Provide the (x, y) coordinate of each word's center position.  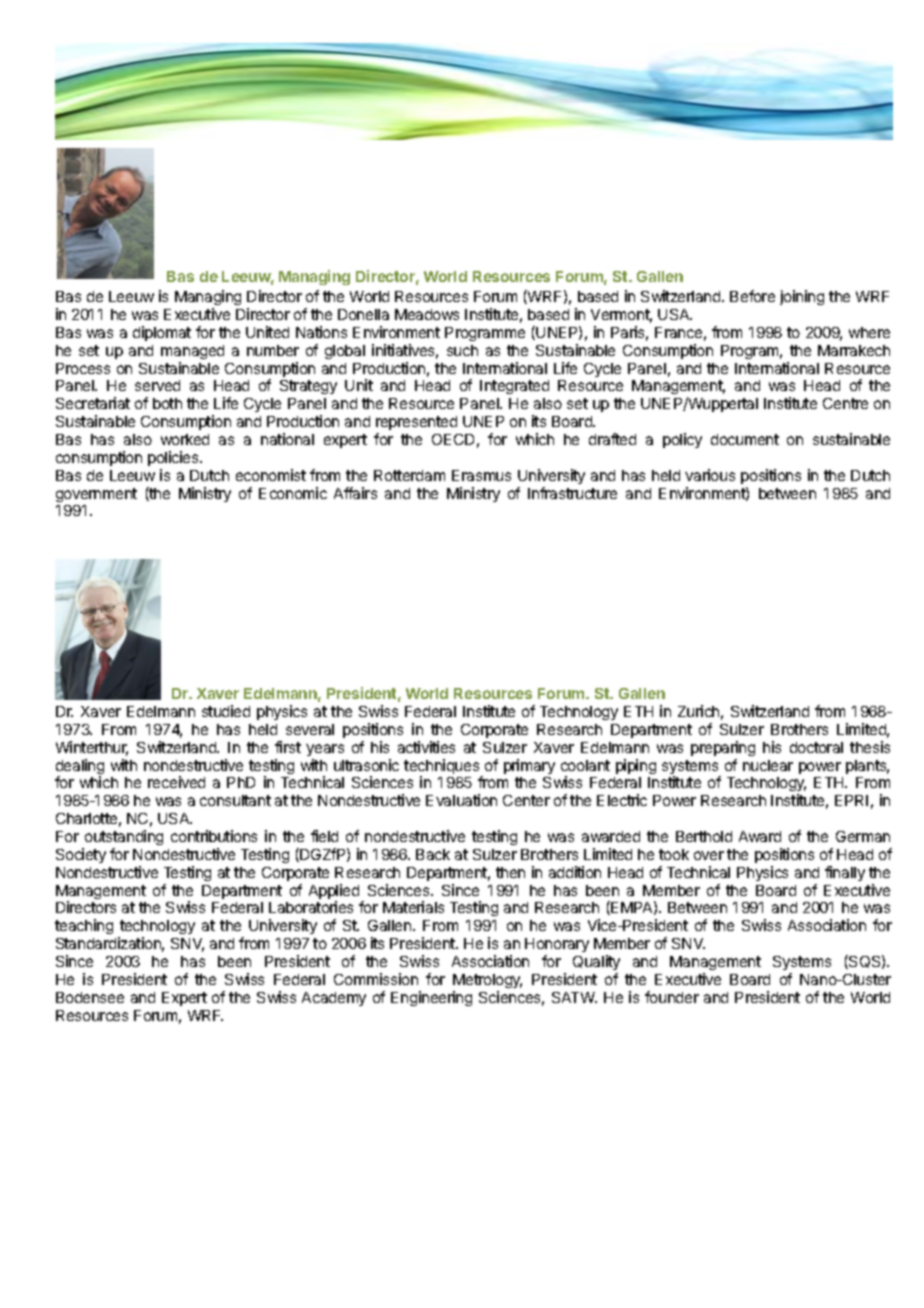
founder (672, 997)
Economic (293, 493)
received (176, 782)
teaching (84, 926)
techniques (443, 768)
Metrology (487, 981)
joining (802, 297)
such (462, 350)
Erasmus (481, 475)
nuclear (768, 765)
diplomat (162, 333)
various (710, 475)
